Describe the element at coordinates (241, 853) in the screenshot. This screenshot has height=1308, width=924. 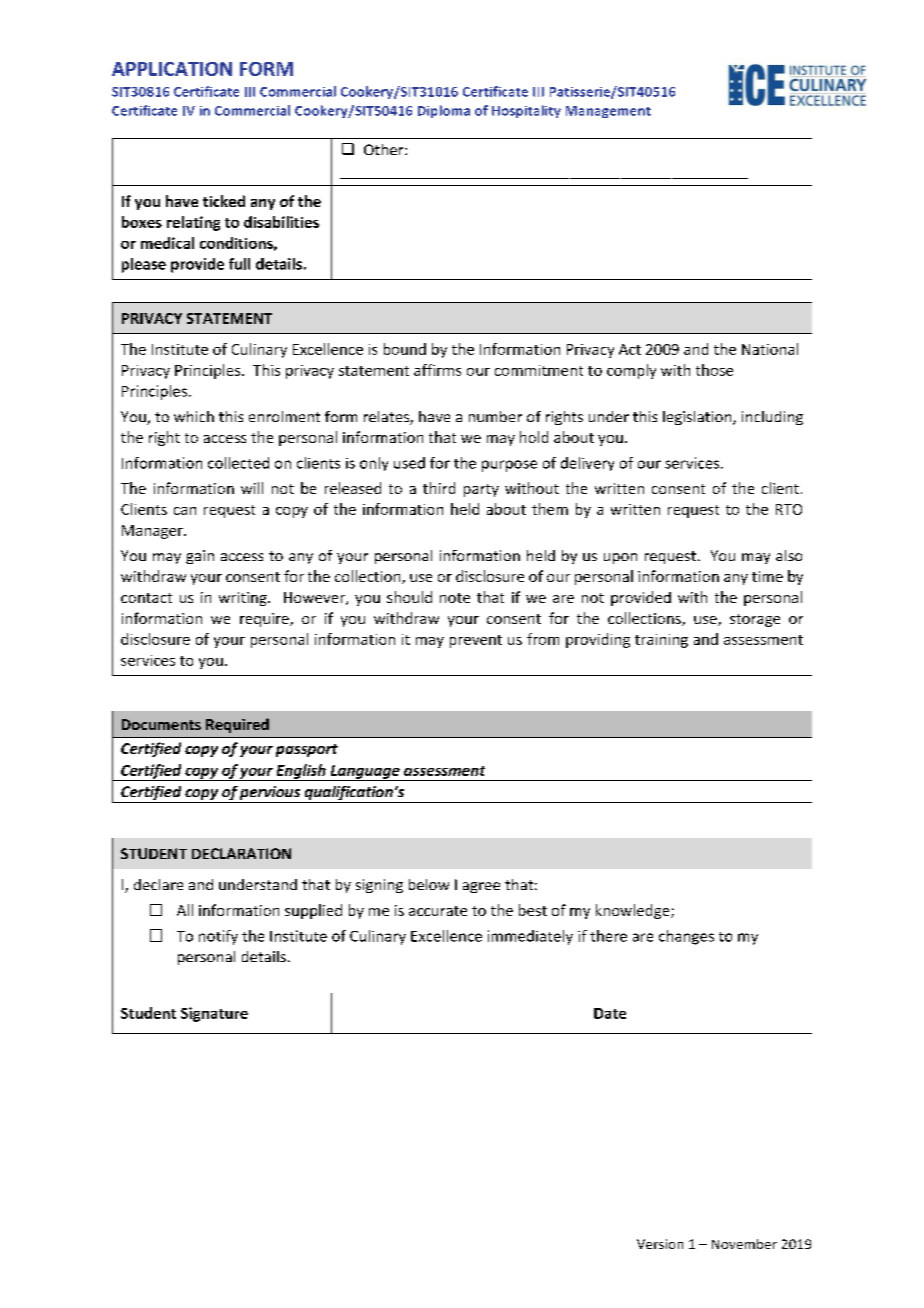
I see `DECLARATION` at that location.
